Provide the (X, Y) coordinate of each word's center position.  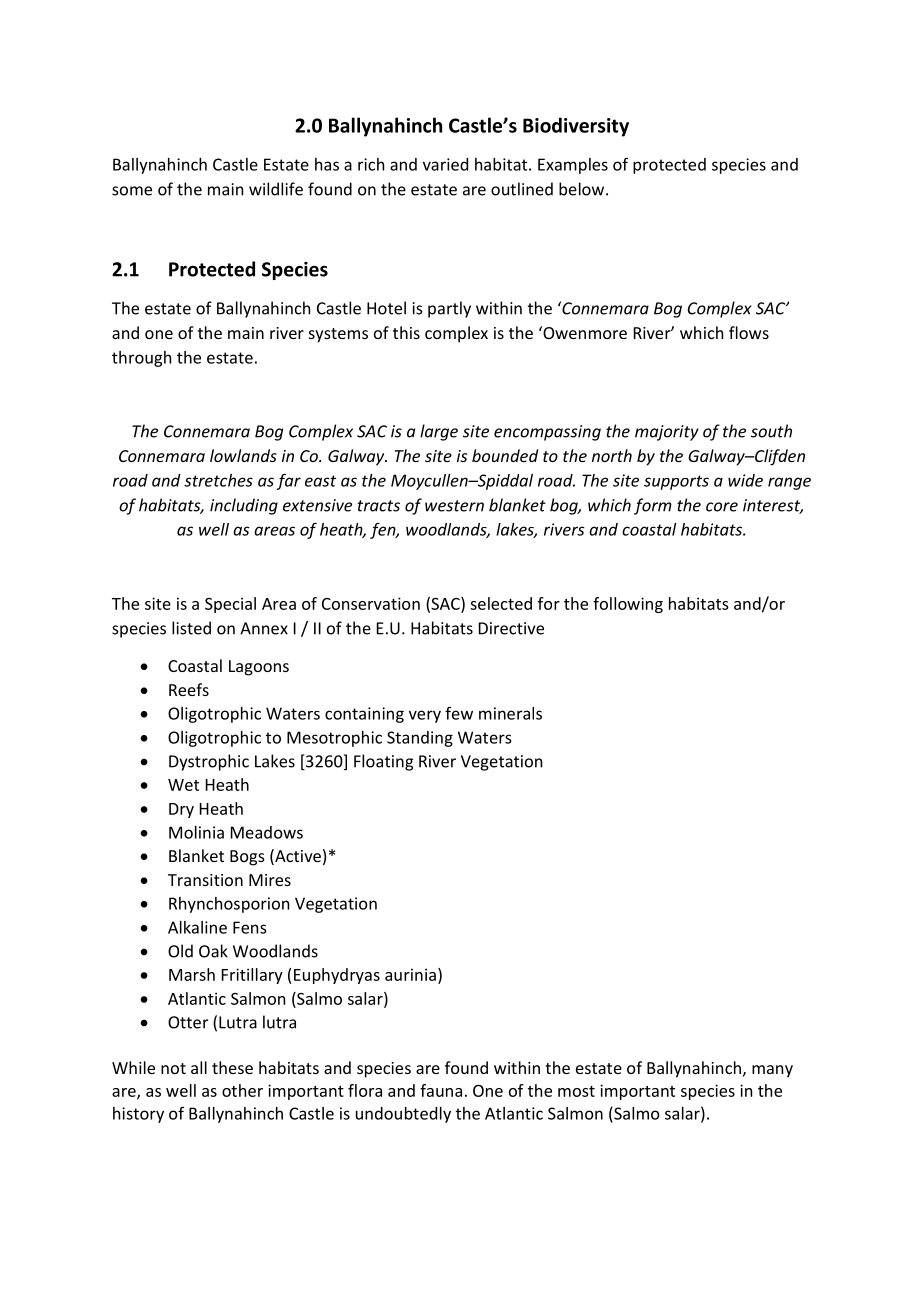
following (628, 605)
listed (191, 628)
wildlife (276, 189)
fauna (441, 1090)
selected (501, 603)
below (583, 189)
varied (445, 164)
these (232, 1067)
